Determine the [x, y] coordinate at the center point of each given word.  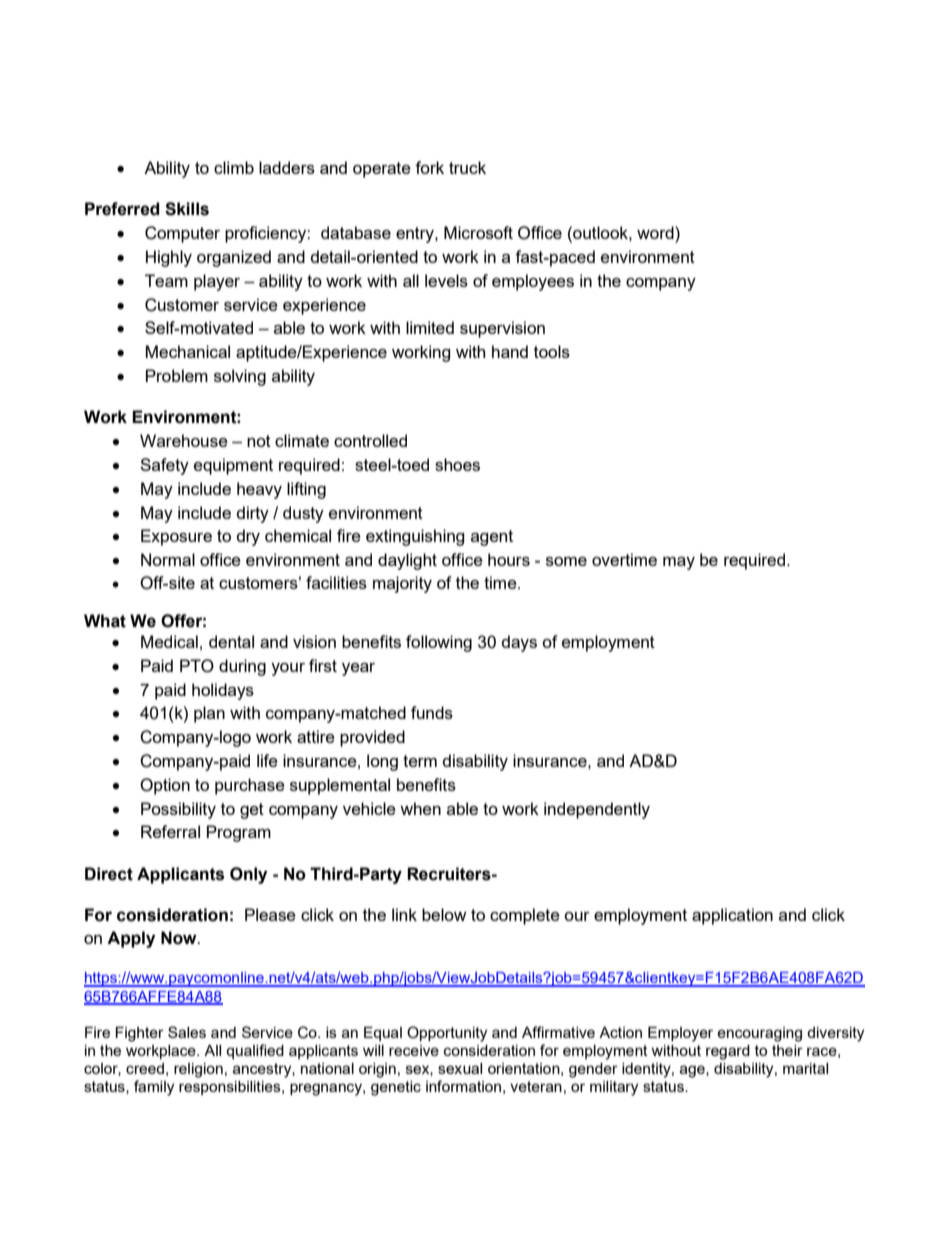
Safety [164, 466]
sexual [460, 1068]
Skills [187, 209]
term [420, 761]
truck [467, 167]
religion [198, 1070]
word [656, 232]
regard [728, 1052]
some [566, 561]
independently [597, 810]
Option [165, 786]
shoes [457, 464]
